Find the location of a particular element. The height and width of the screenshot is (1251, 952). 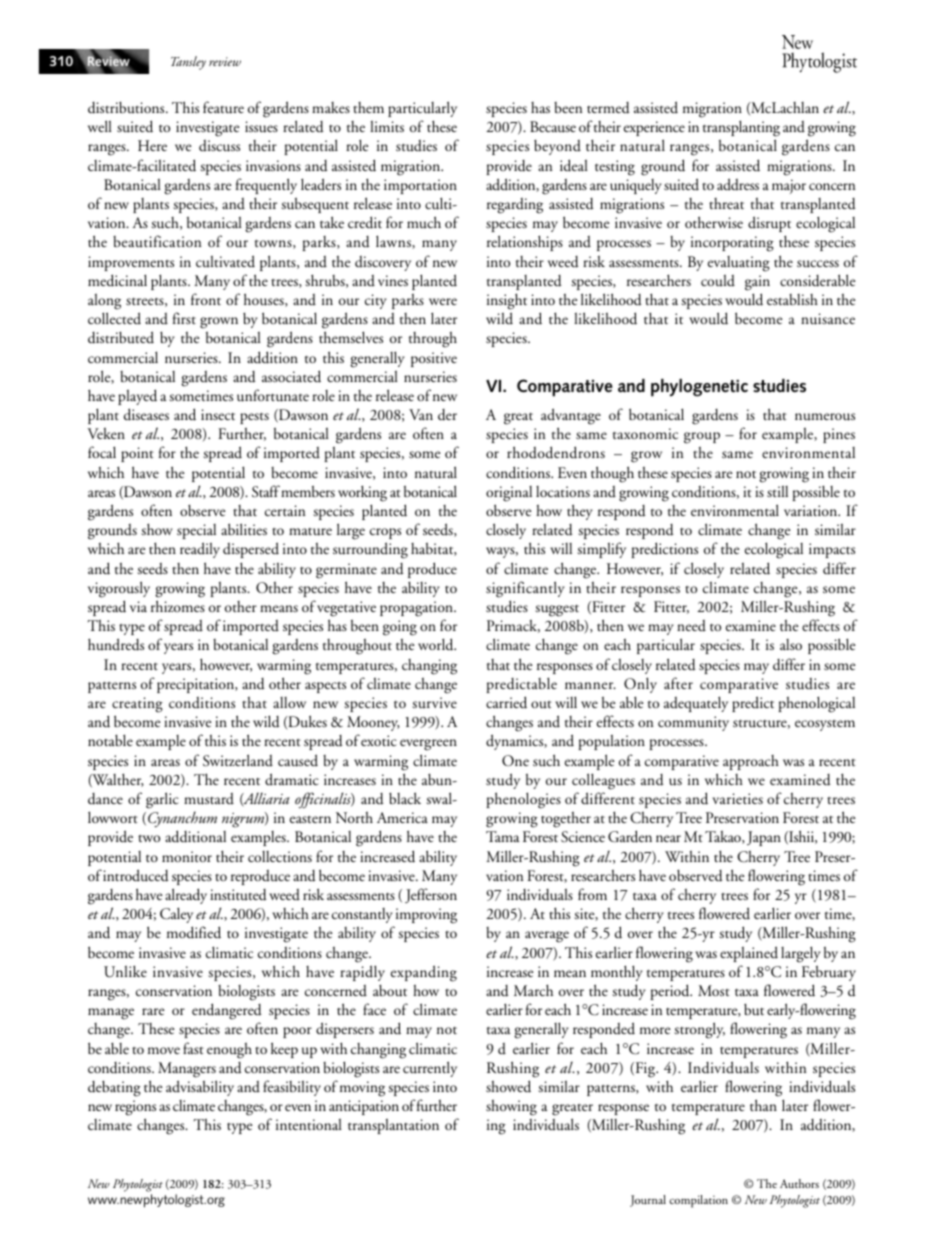

Authors is located at coordinates (799, 1183).
